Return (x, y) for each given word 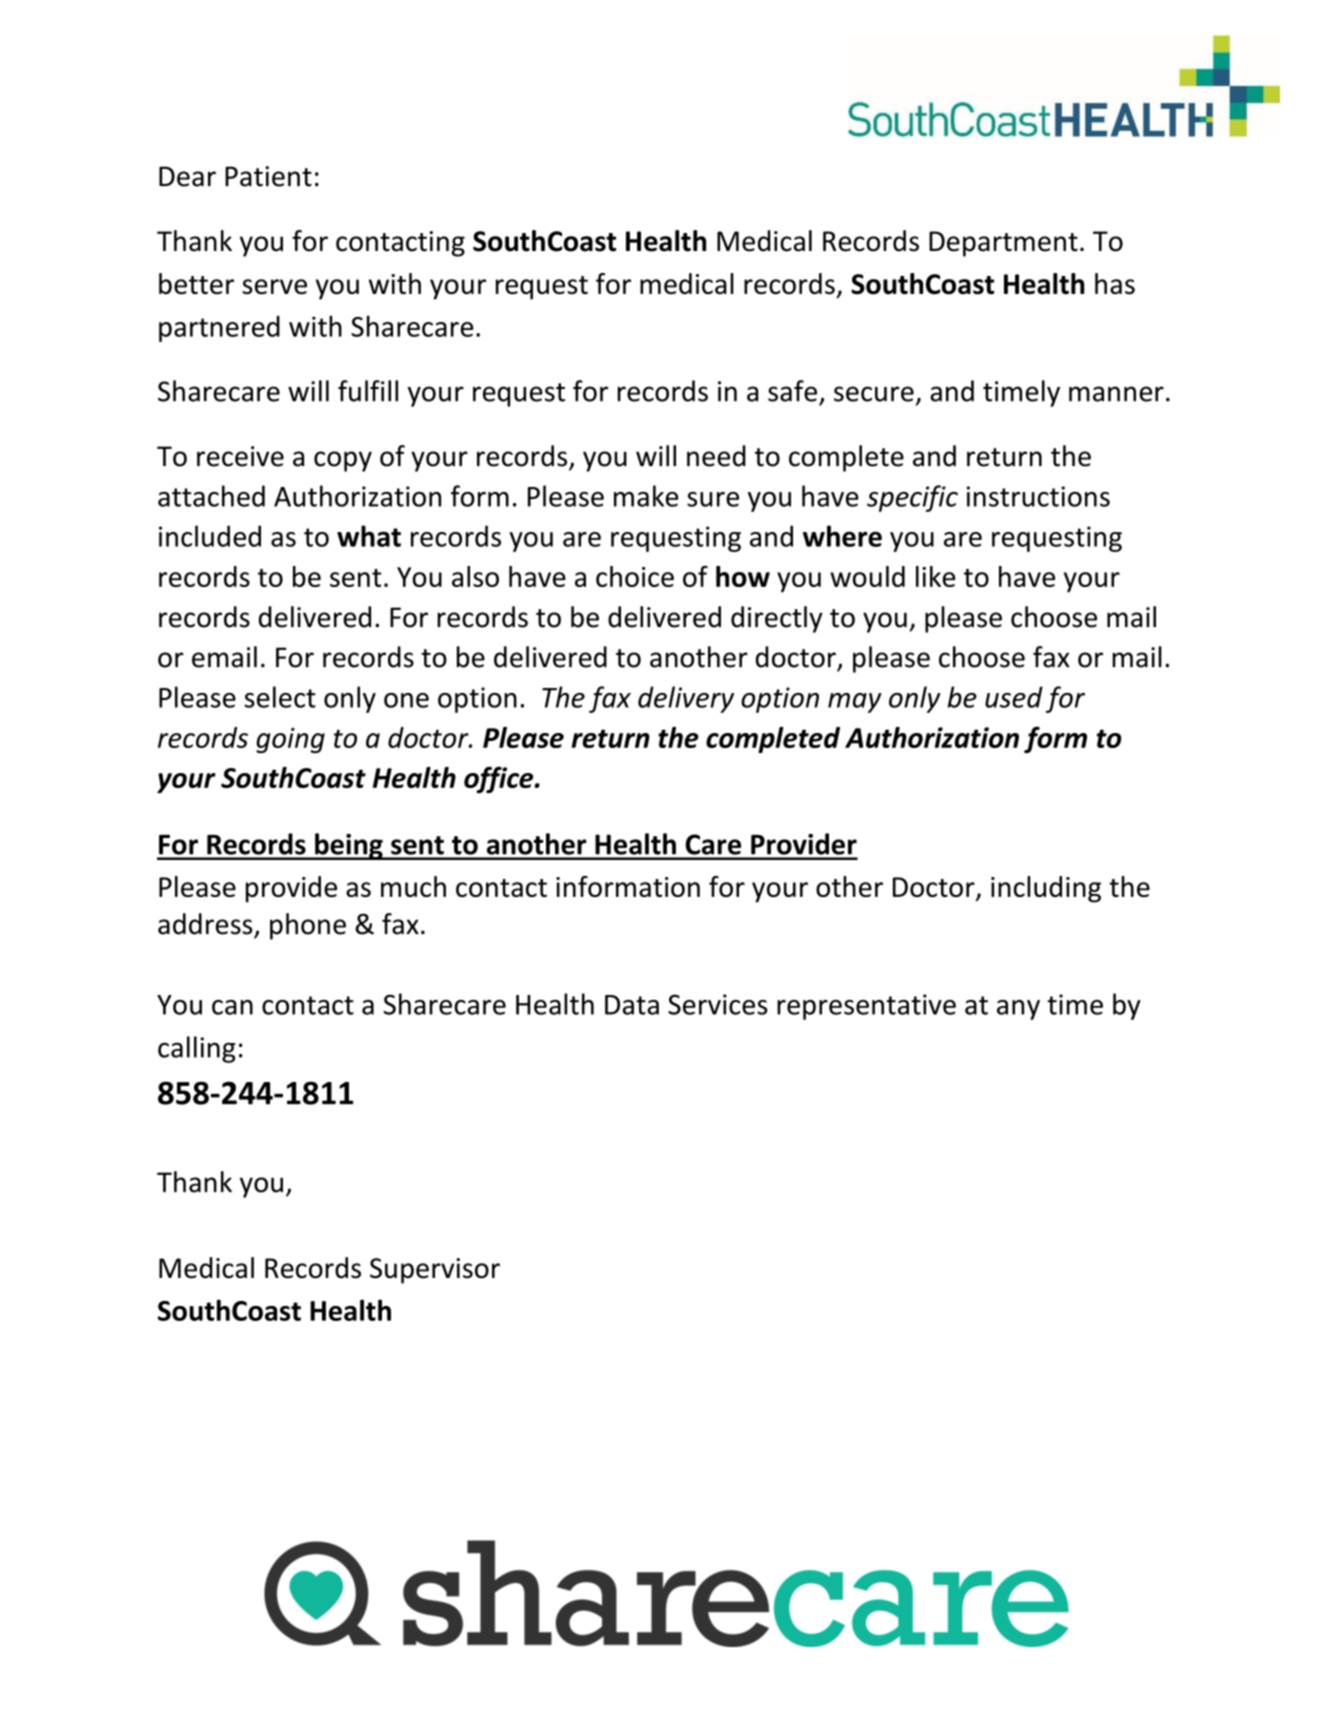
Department (1003, 244)
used (1014, 697)
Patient (268, 176)
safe (792, 391)
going (290, 740)
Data (632, 1005)
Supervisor (435, 1271)
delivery (686, 699)
